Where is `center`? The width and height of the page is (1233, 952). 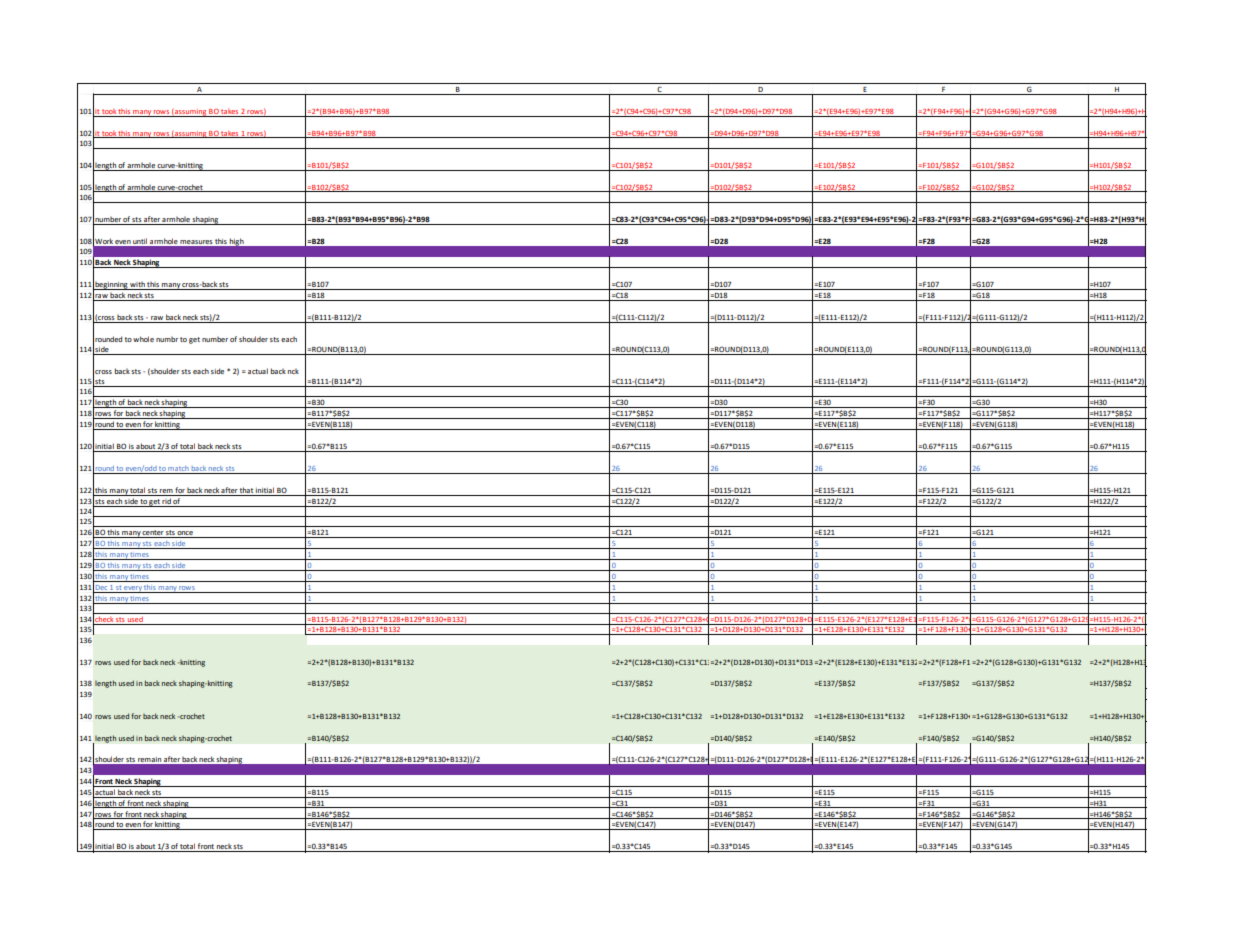 center is located at coordinates (153, 534).
